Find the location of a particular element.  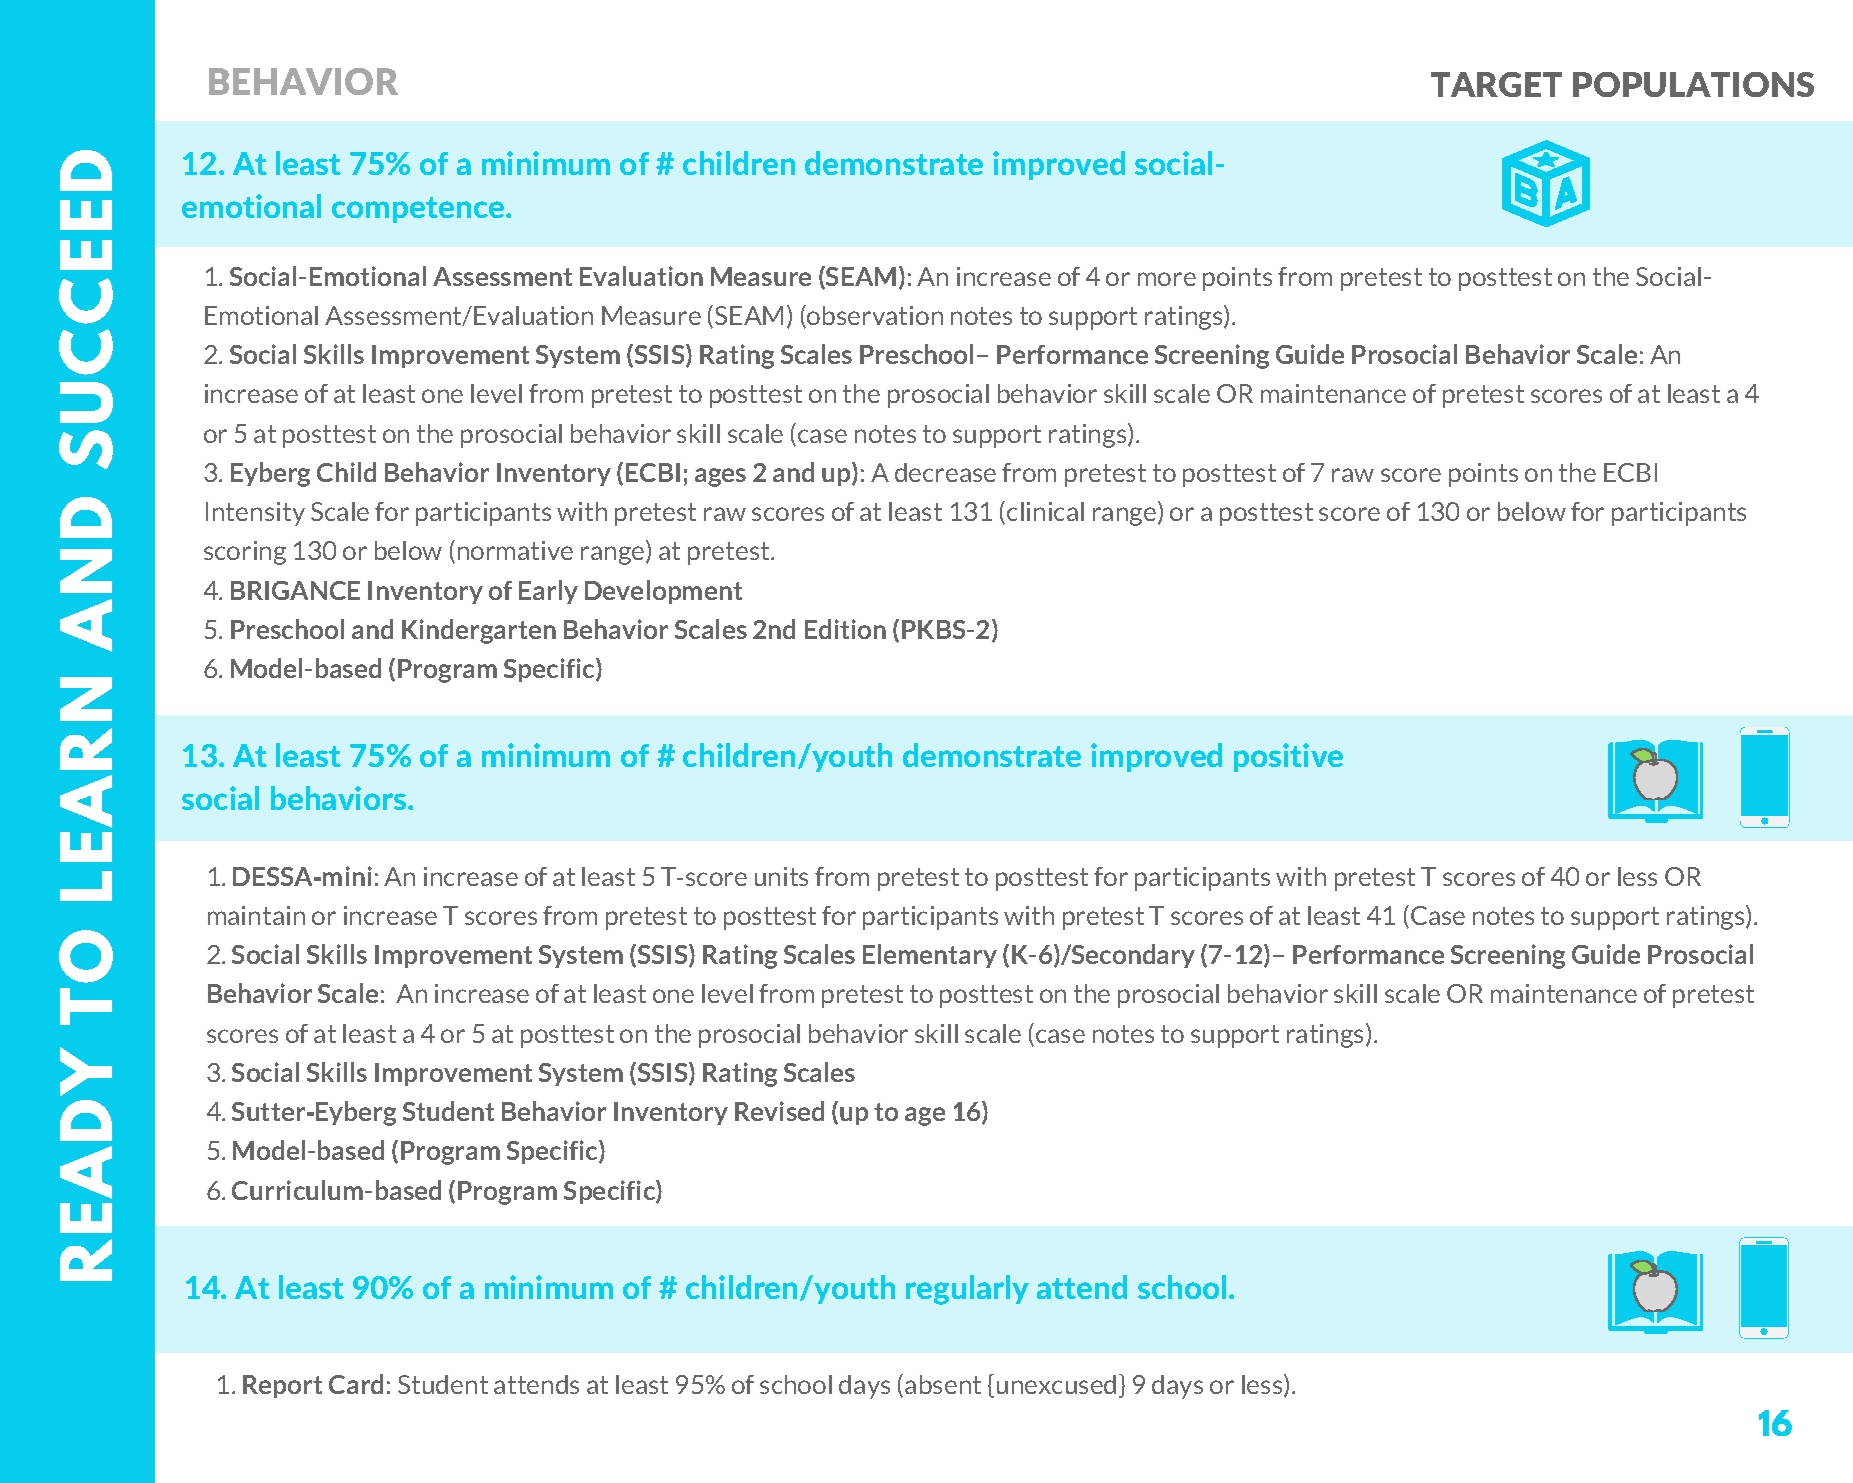

maintain is located at coordinates (256, 915).
